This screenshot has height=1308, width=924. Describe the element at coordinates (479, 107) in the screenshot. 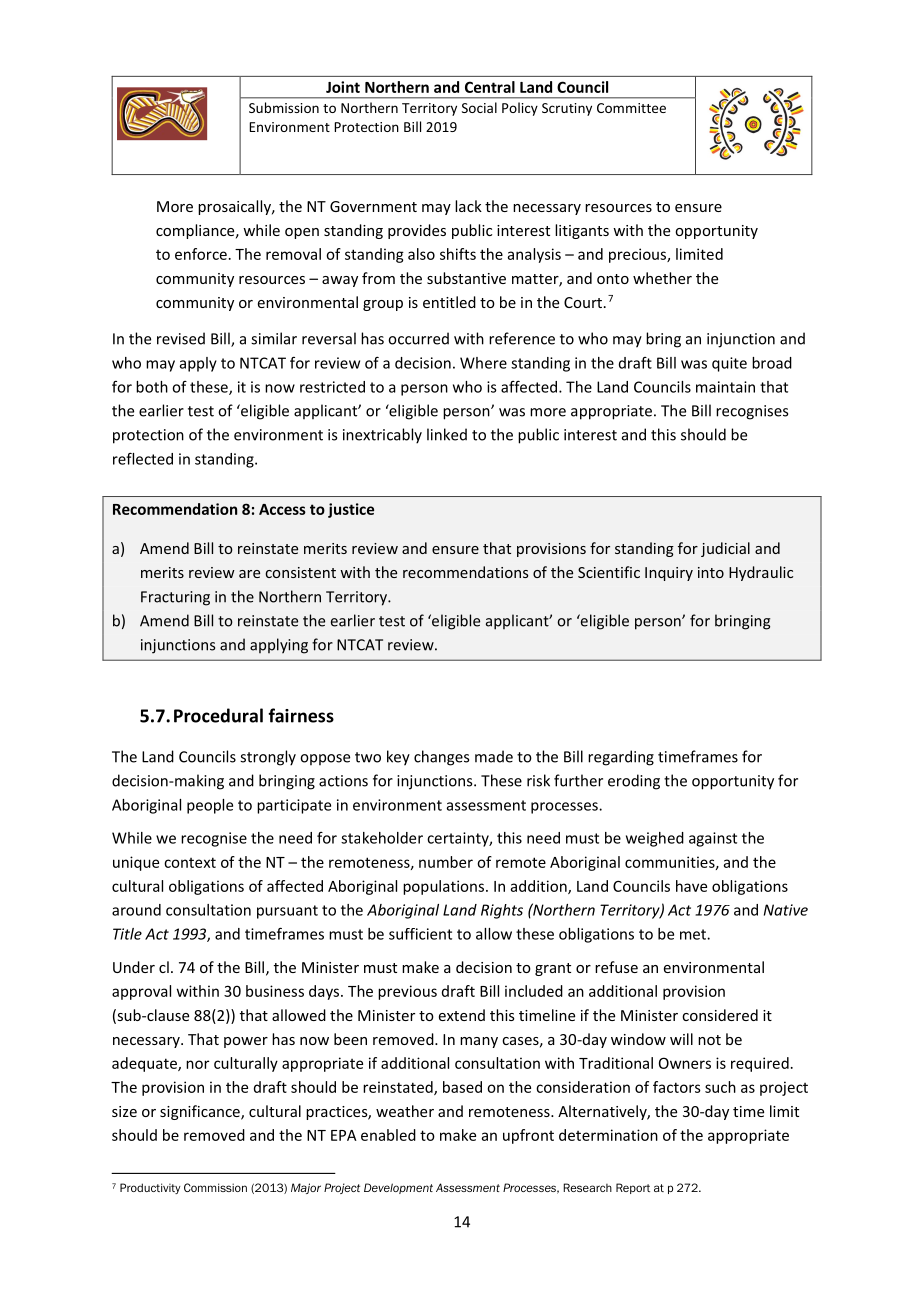

I see `Social` at that location.
